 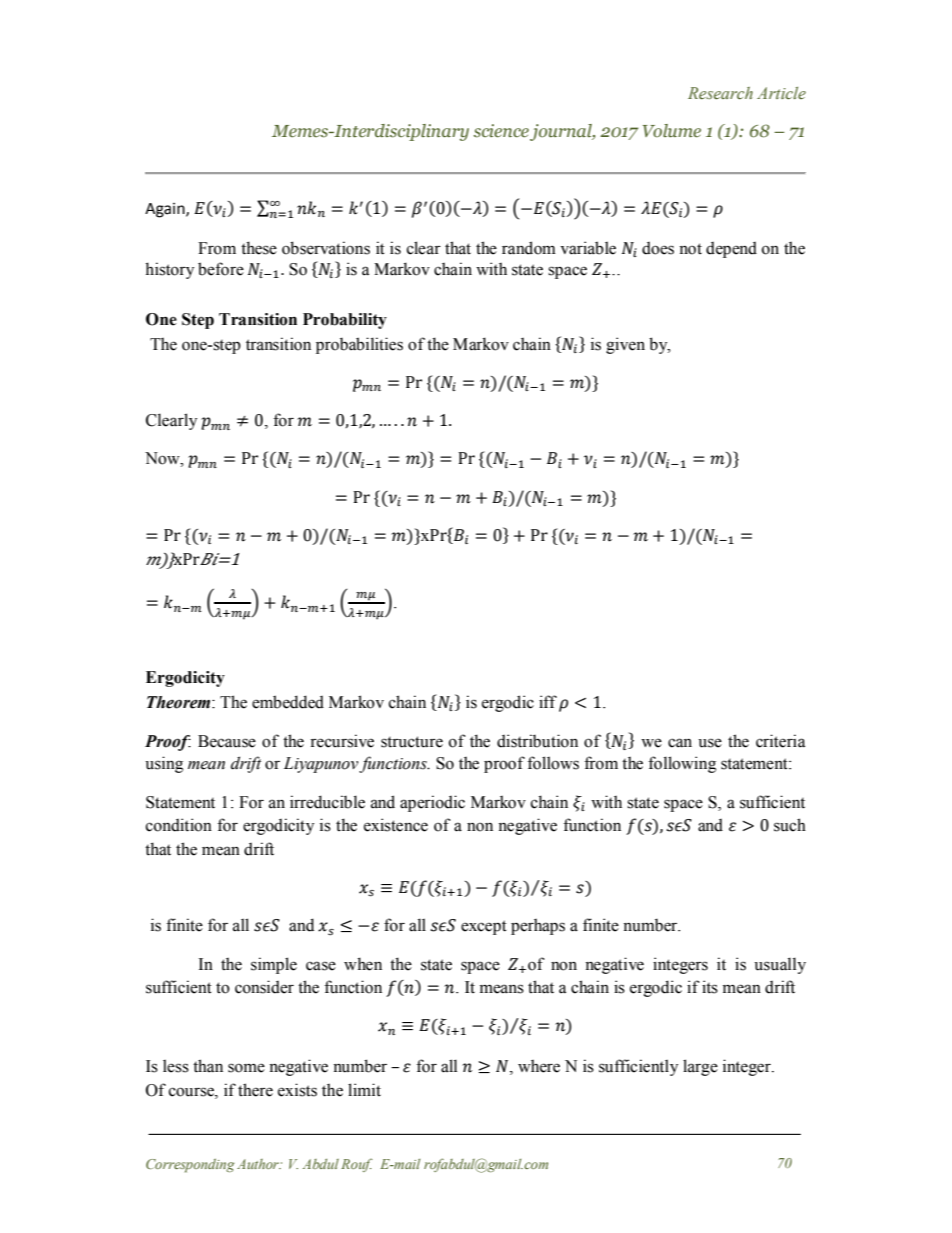 I want to click on science, so click(x=501, y=131).
